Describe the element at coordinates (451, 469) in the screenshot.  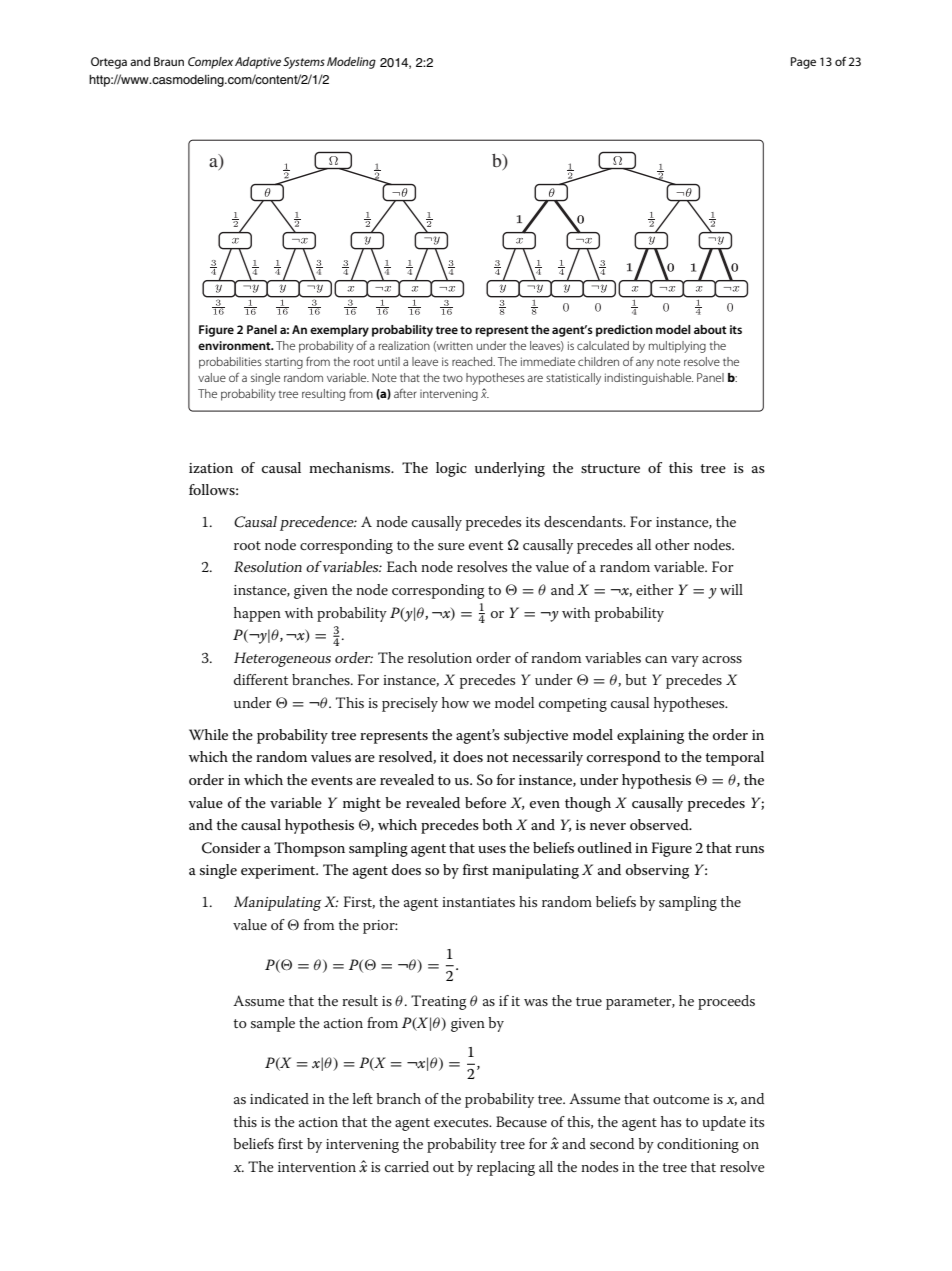
I see `logic` at that location.
